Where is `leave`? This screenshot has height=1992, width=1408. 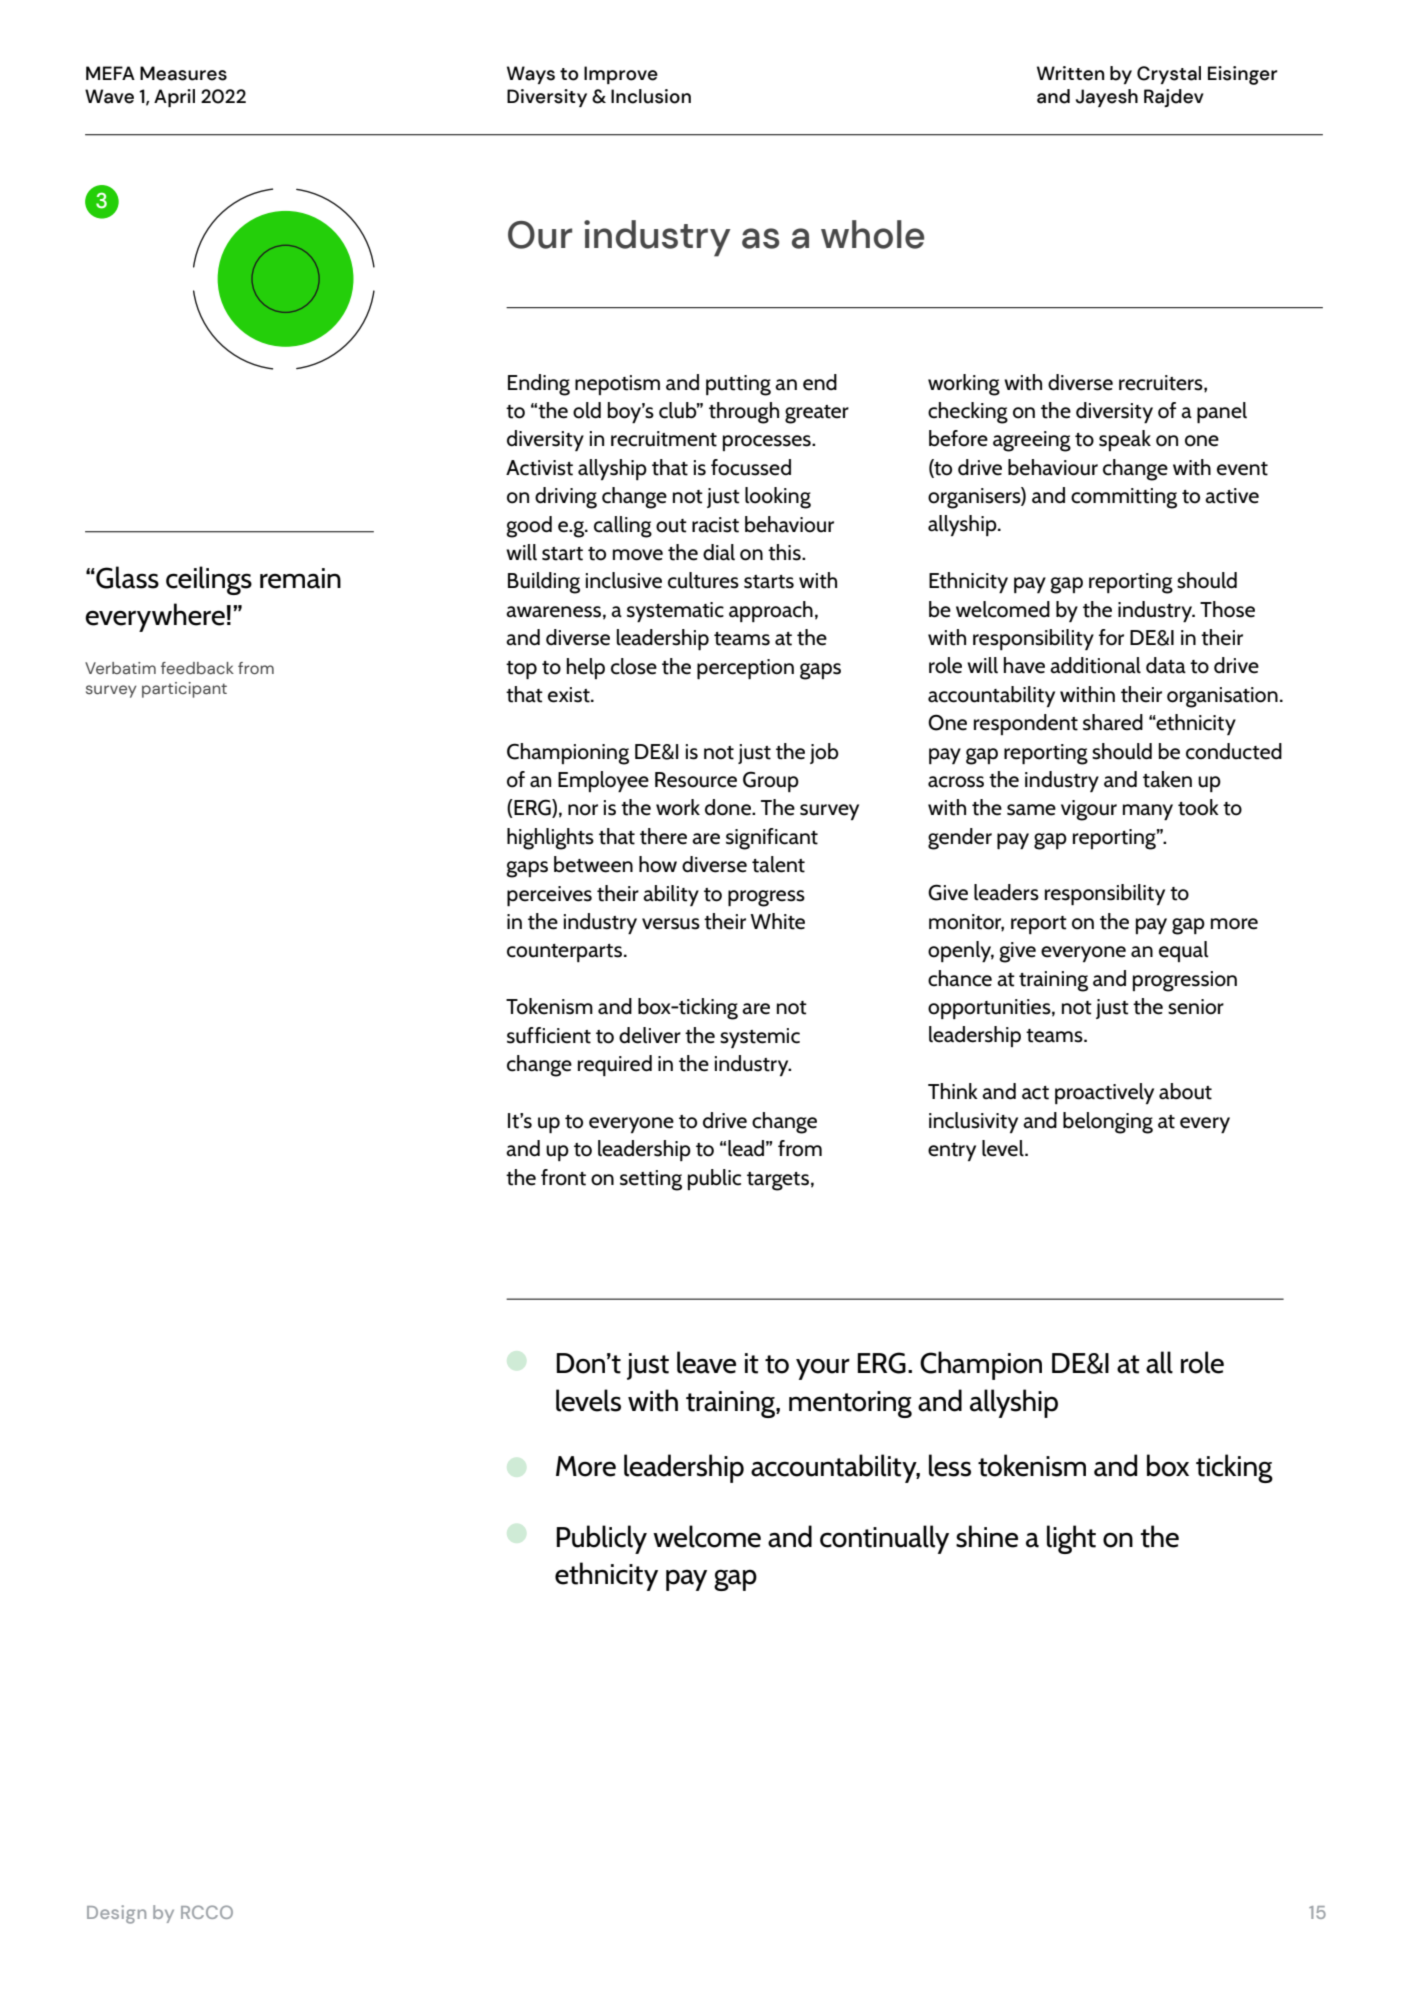
leave is located at coordinates (706, 1362).
